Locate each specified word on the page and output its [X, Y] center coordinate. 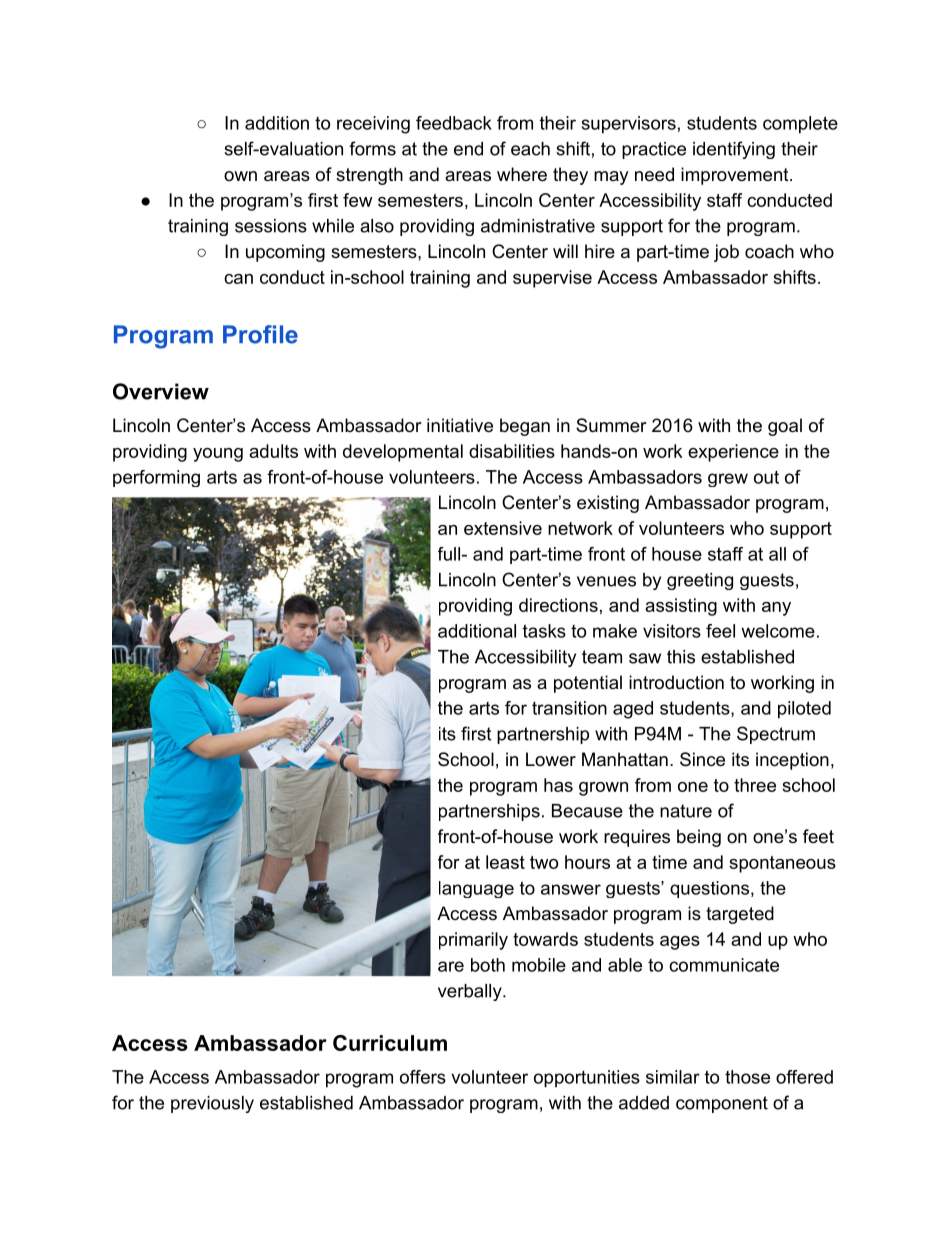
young [218, 455]
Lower [551, 759]
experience [733, 453]
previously [212, 1104]
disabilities [512, 451]
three [755, 785]
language [476, 889]
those [747, 1077]
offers [423, 1077]
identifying [734, 150]
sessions [271, 226]
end [468, 149]
